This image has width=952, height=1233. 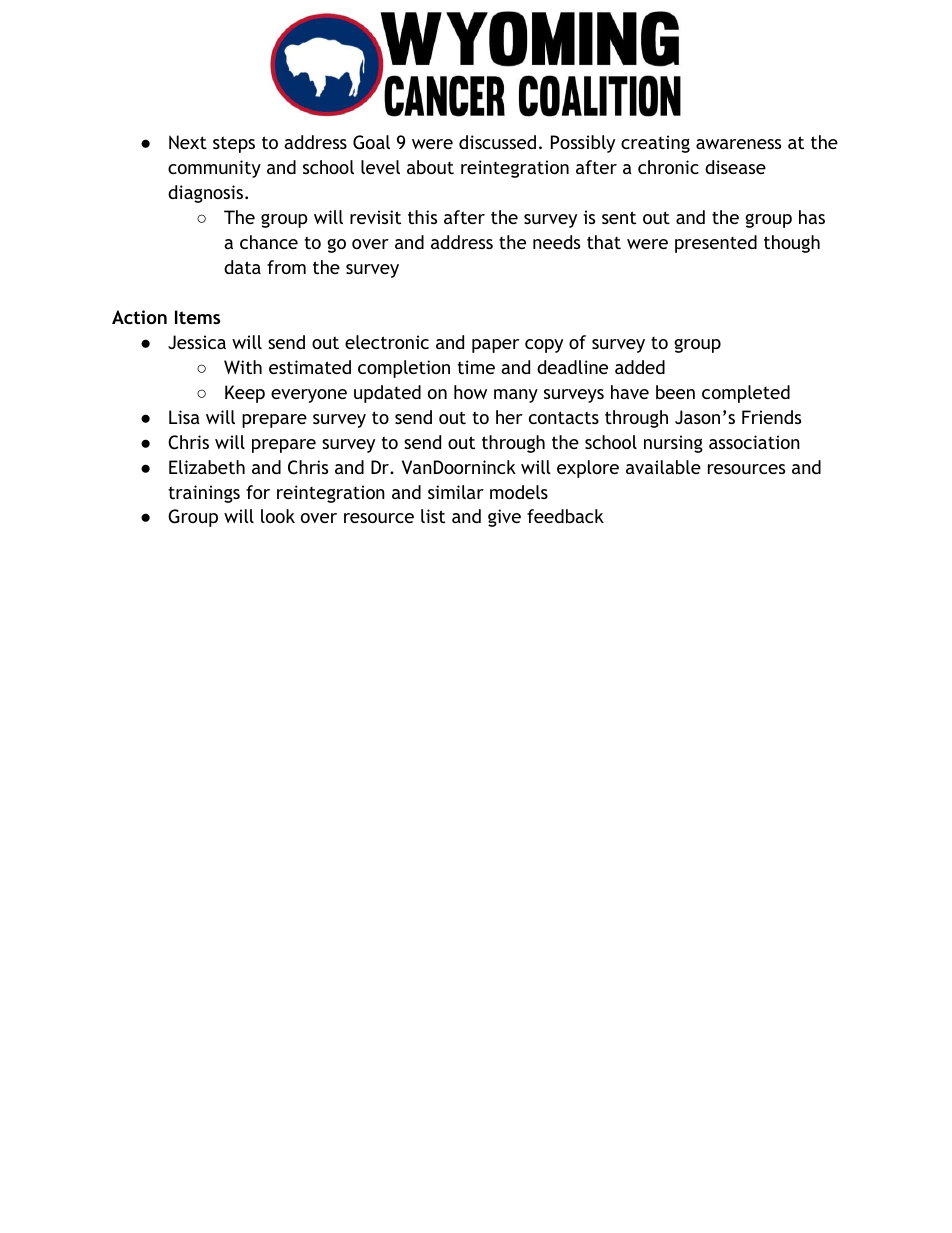 What do you see at coordinates (204, 494) in the image?
I see `trainings` at bounding box center [204, 494].
